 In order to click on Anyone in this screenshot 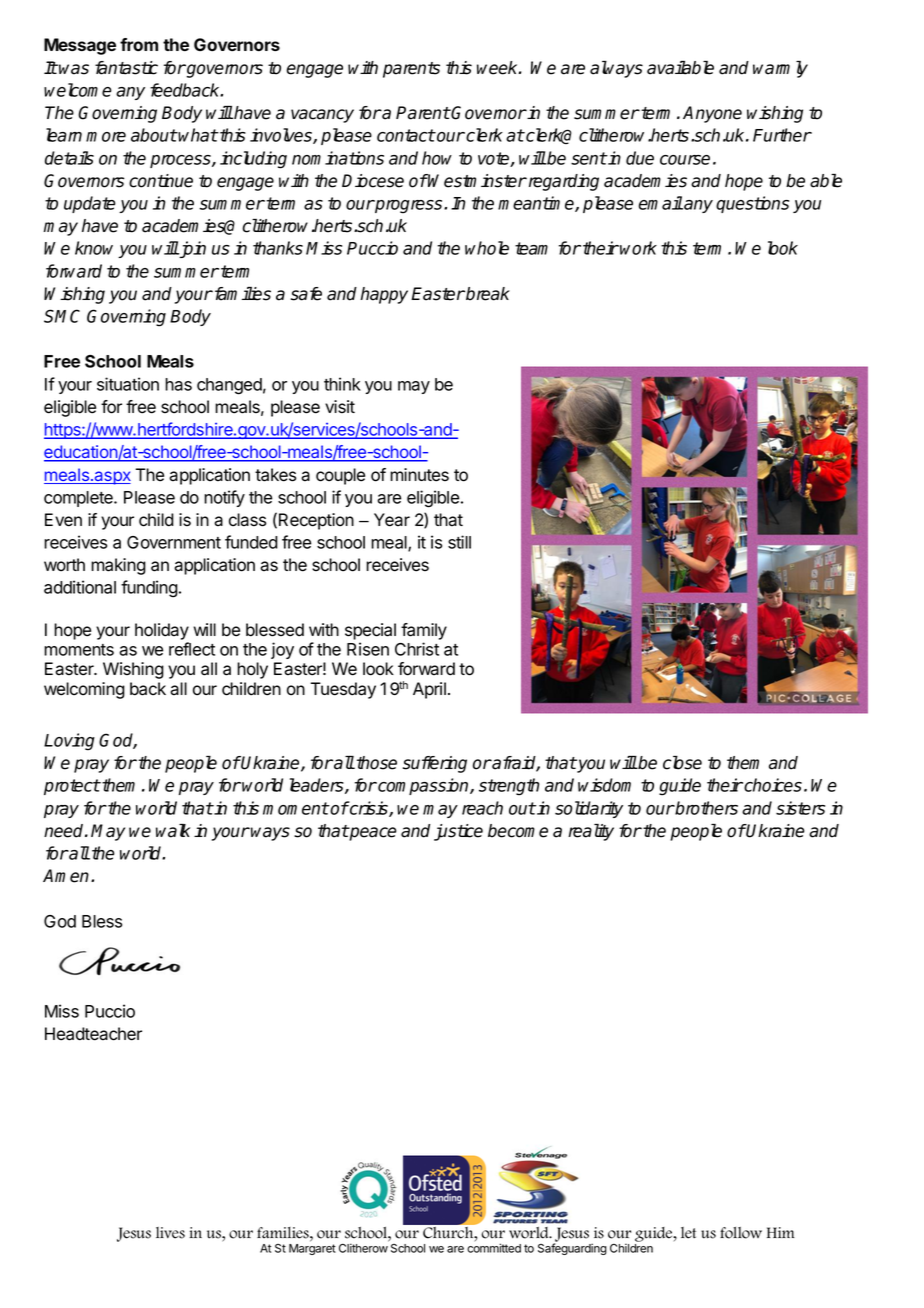, I will do `click(712, 114)`.
